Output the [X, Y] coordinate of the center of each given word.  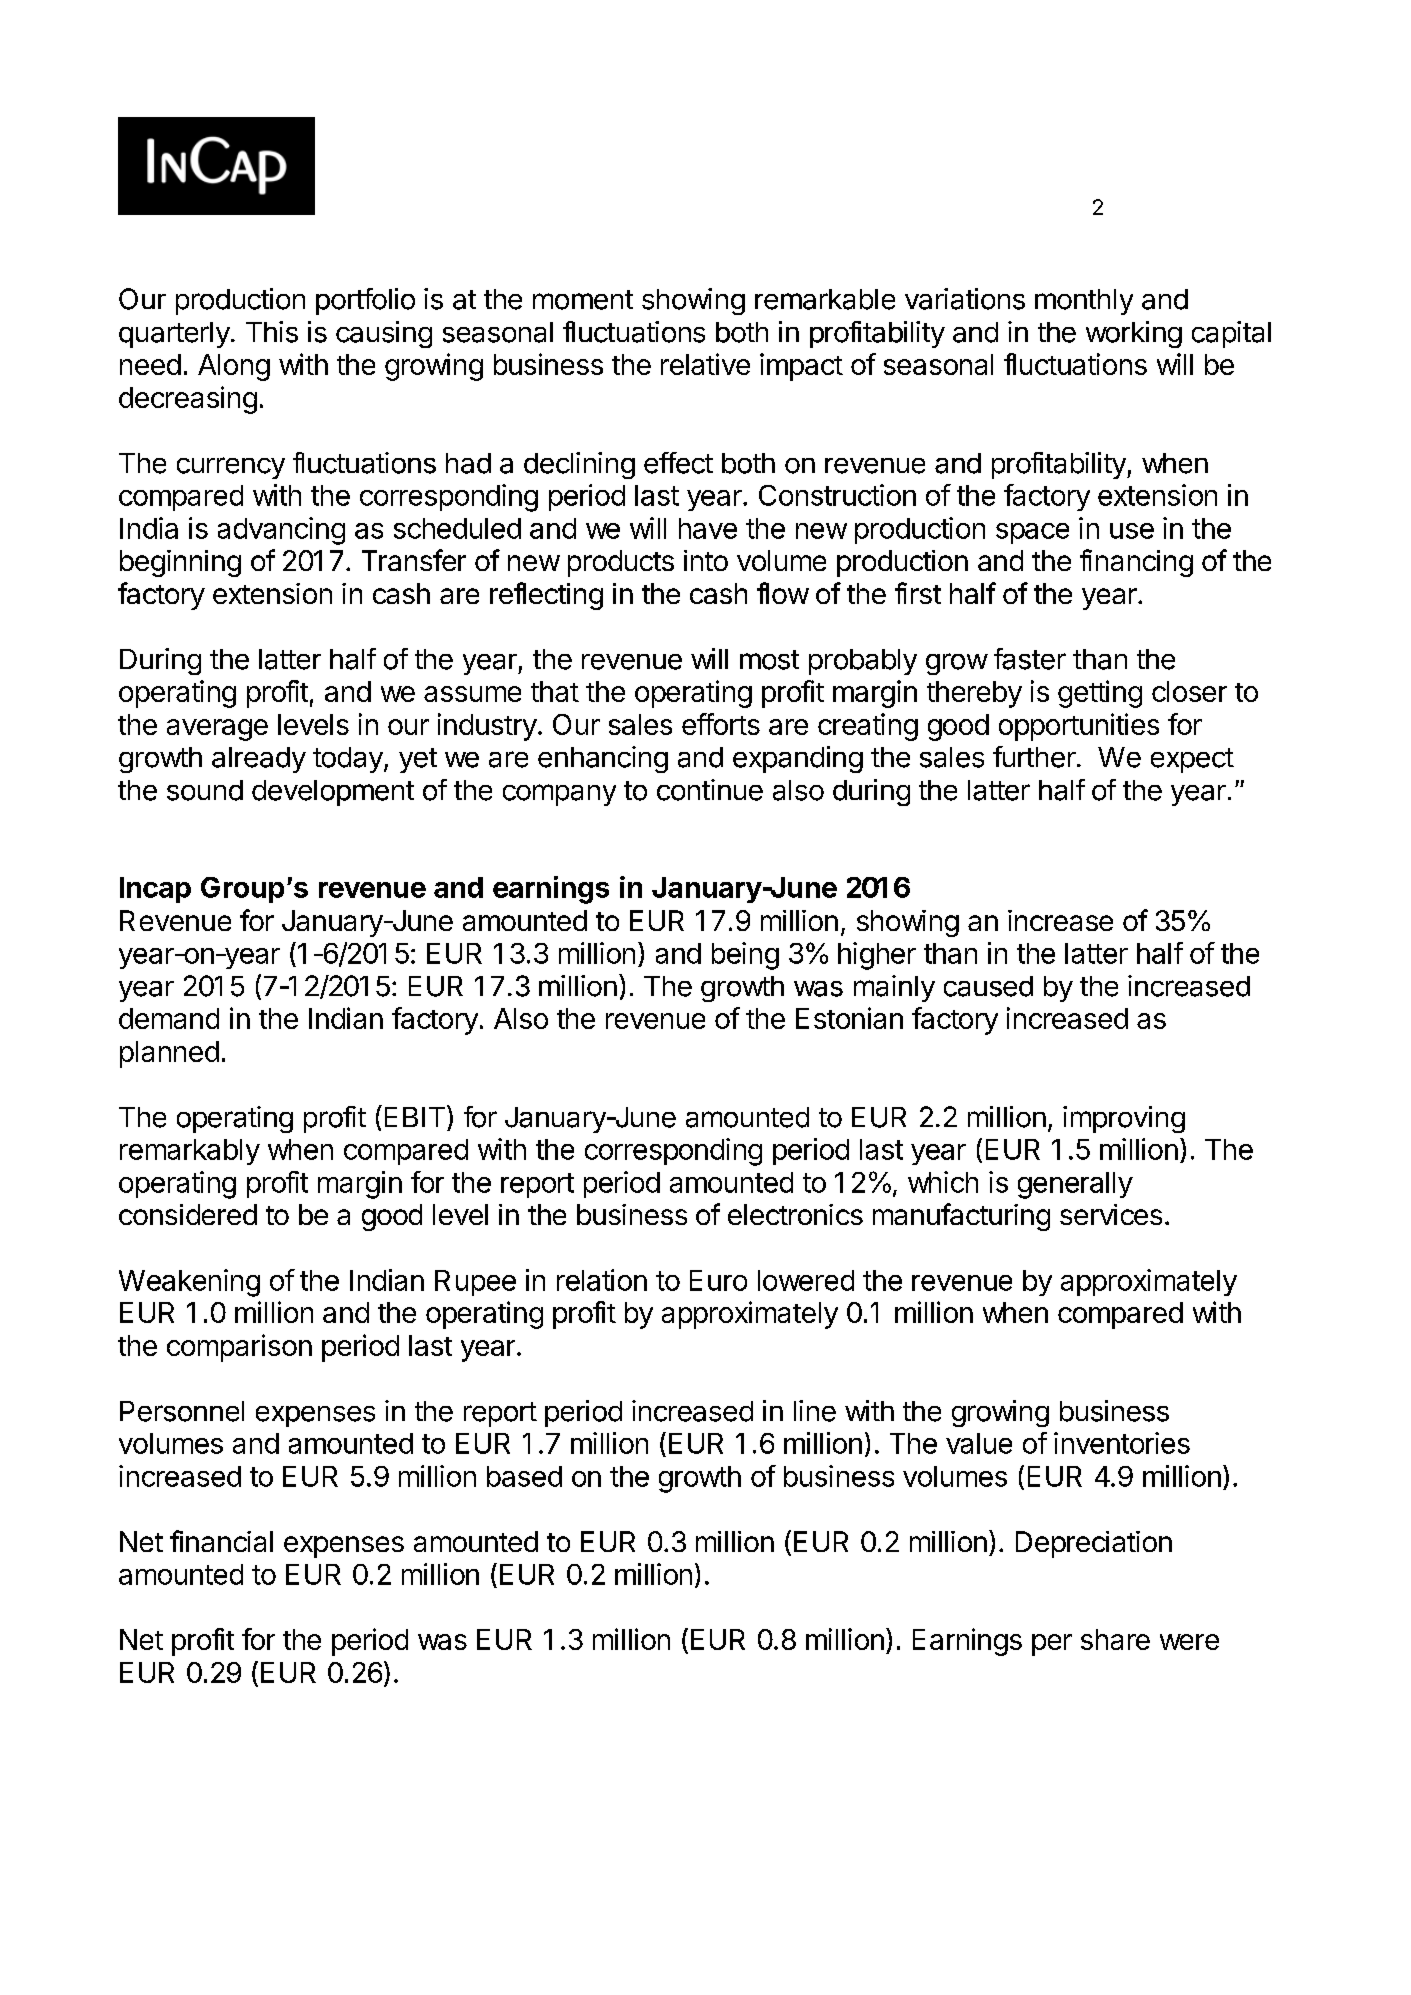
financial [221, 1541]
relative [705, 364]
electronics [795, 1214]
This [272, 332]
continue [710, 790]
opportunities [1079, 727]
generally [1075, 1185]
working [1134, 334]
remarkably [190, 1152]
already [259, 760]
